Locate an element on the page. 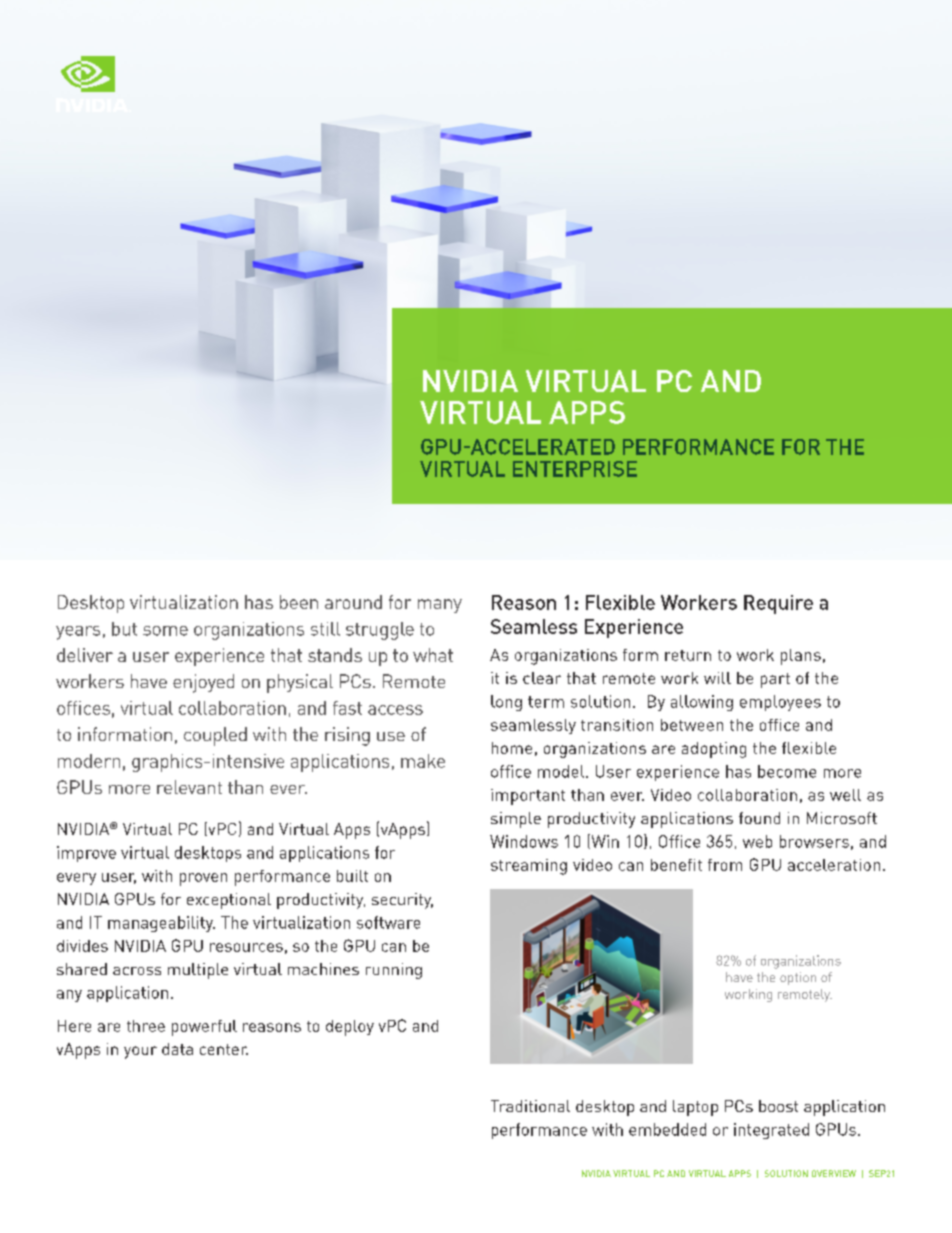  been is located at coordinates (299, 602).
